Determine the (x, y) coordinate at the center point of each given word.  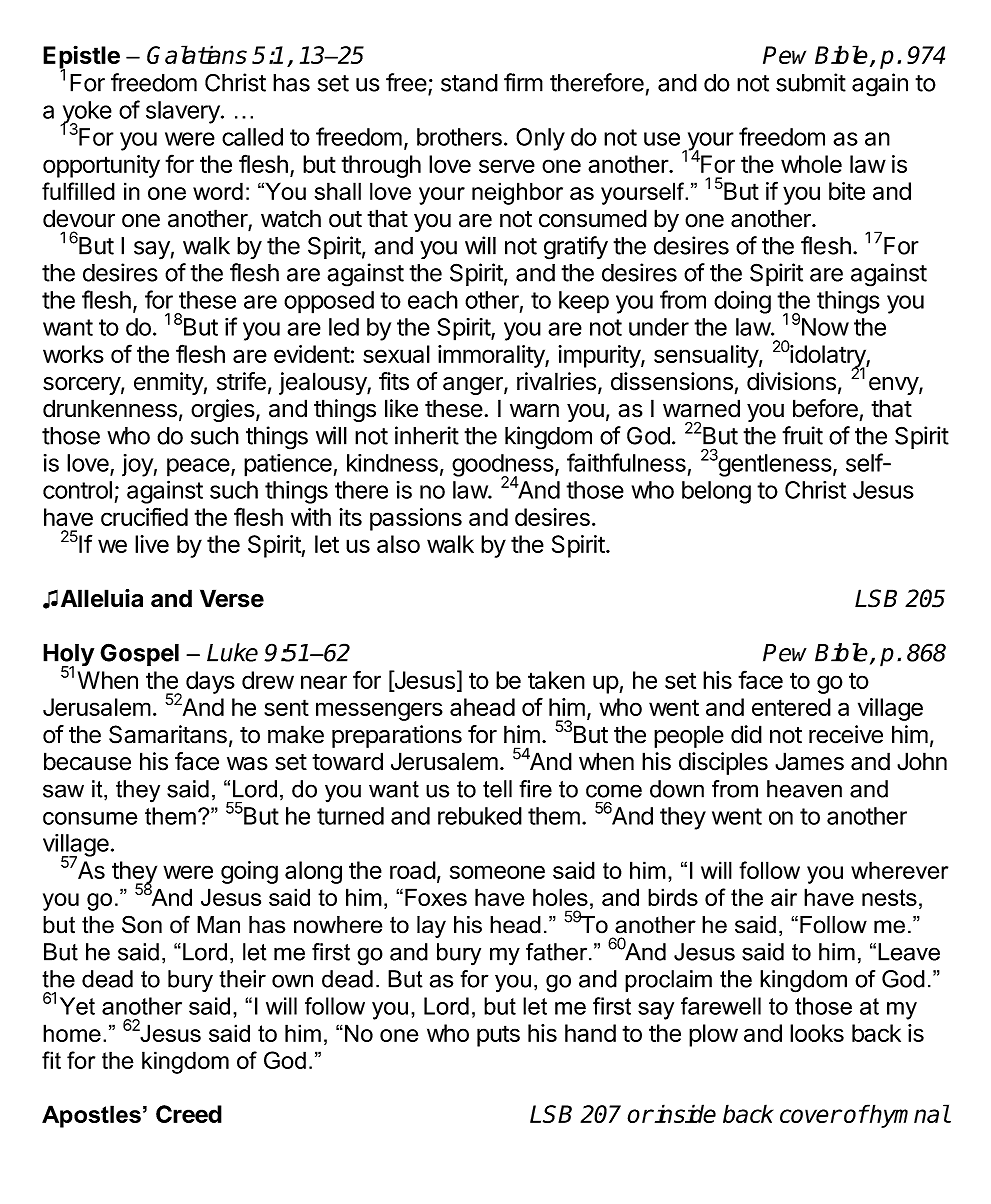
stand (469, 83)
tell (497, 789)
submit (811, 82)
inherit (427, 435)
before (825, 408)
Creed (189, 1114)
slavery (184, 112)
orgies (223, 410)
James (809, 761)
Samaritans (168, 734)
